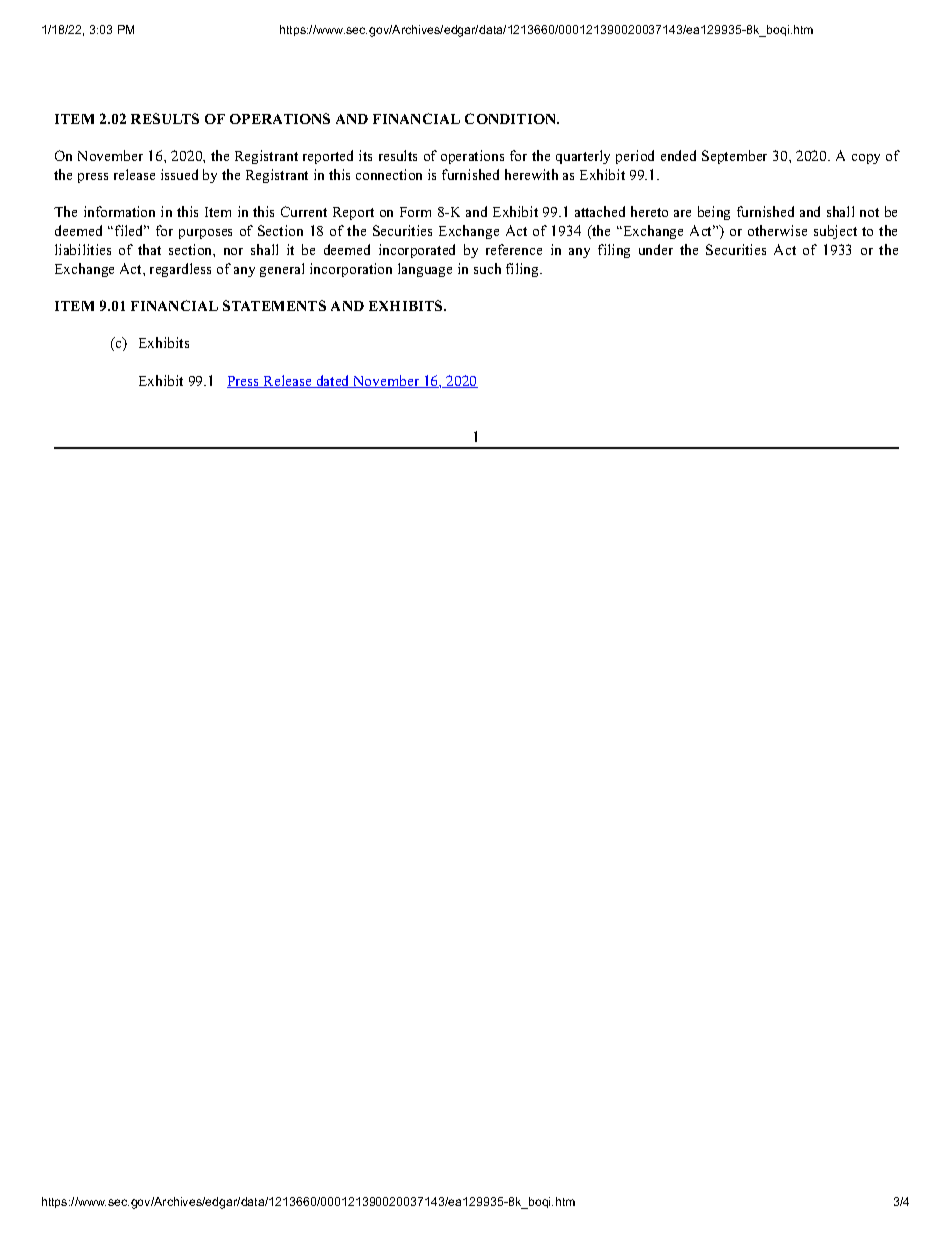  I want to click on reference, so click(514, 249).
